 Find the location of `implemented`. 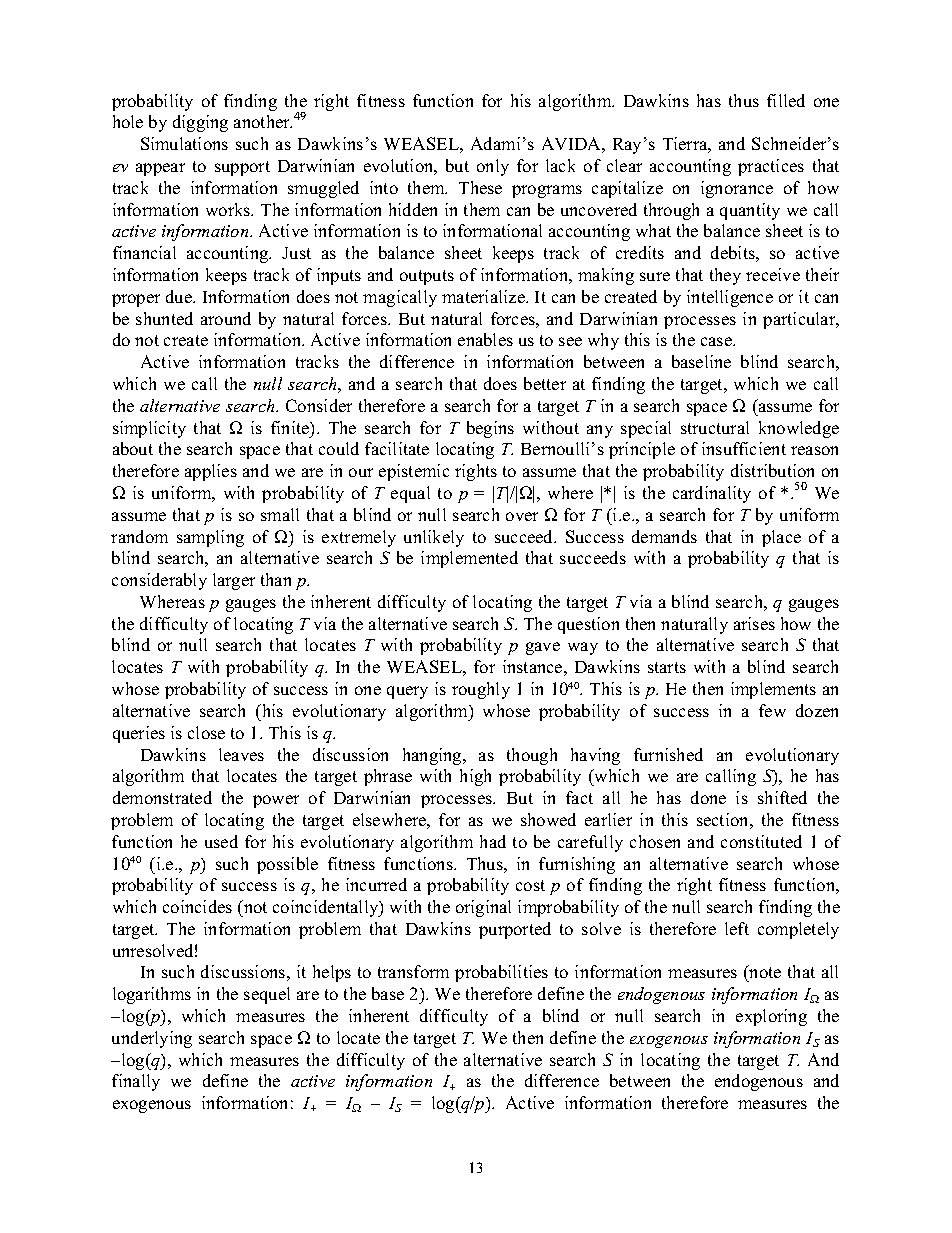

implemented is located at coordinates (469, 559).
